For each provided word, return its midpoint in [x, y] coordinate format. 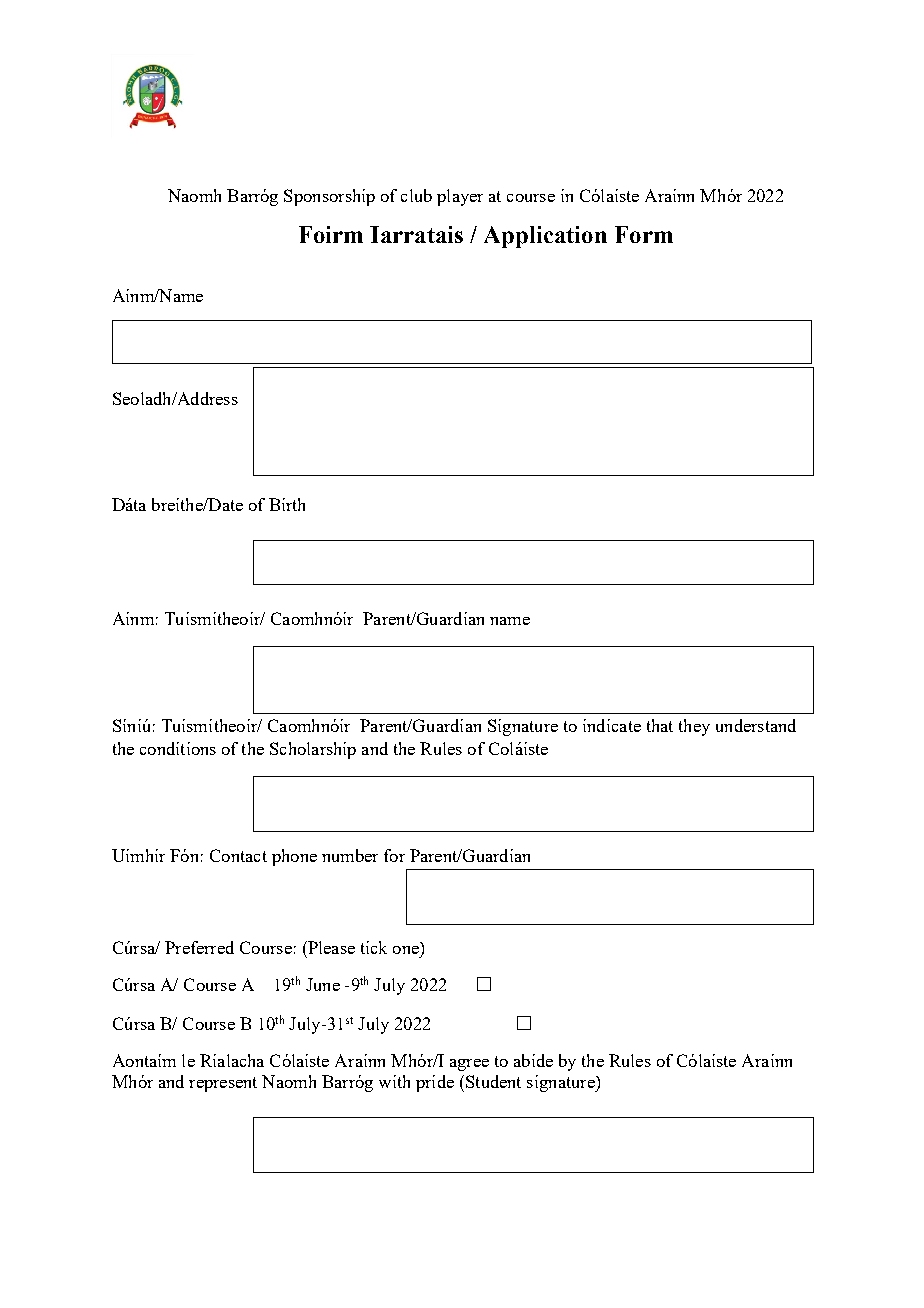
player [460, 197]
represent [223, 1084]
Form [644, 234]
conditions [178, 748]
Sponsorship [329, 197]
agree [469, 1065]
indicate [612, 725]
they [694, 727]
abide [533, 1060]
